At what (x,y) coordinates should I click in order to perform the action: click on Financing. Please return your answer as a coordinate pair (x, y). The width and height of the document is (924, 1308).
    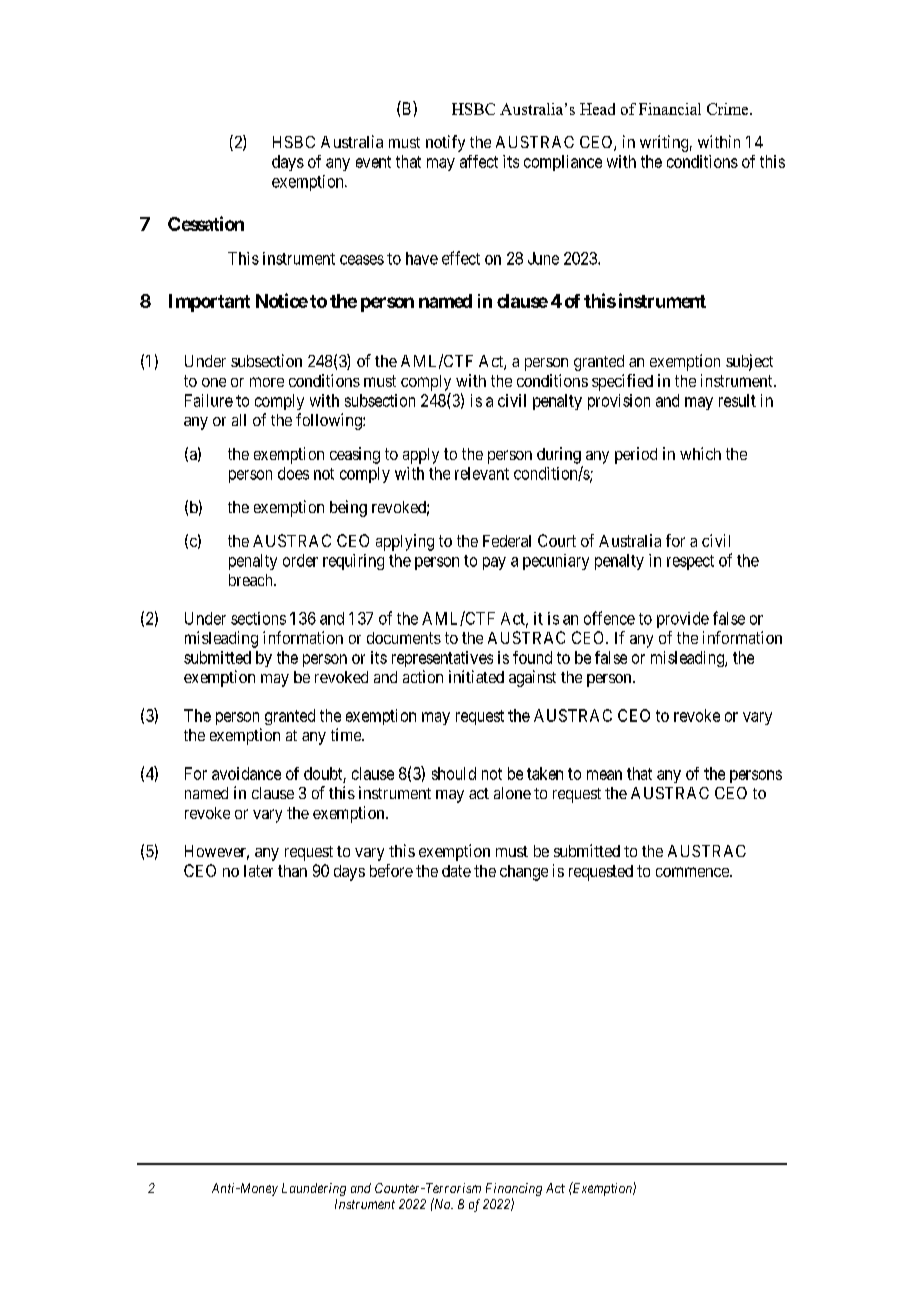
    Looking at the image, I should click on (514, 1191).
